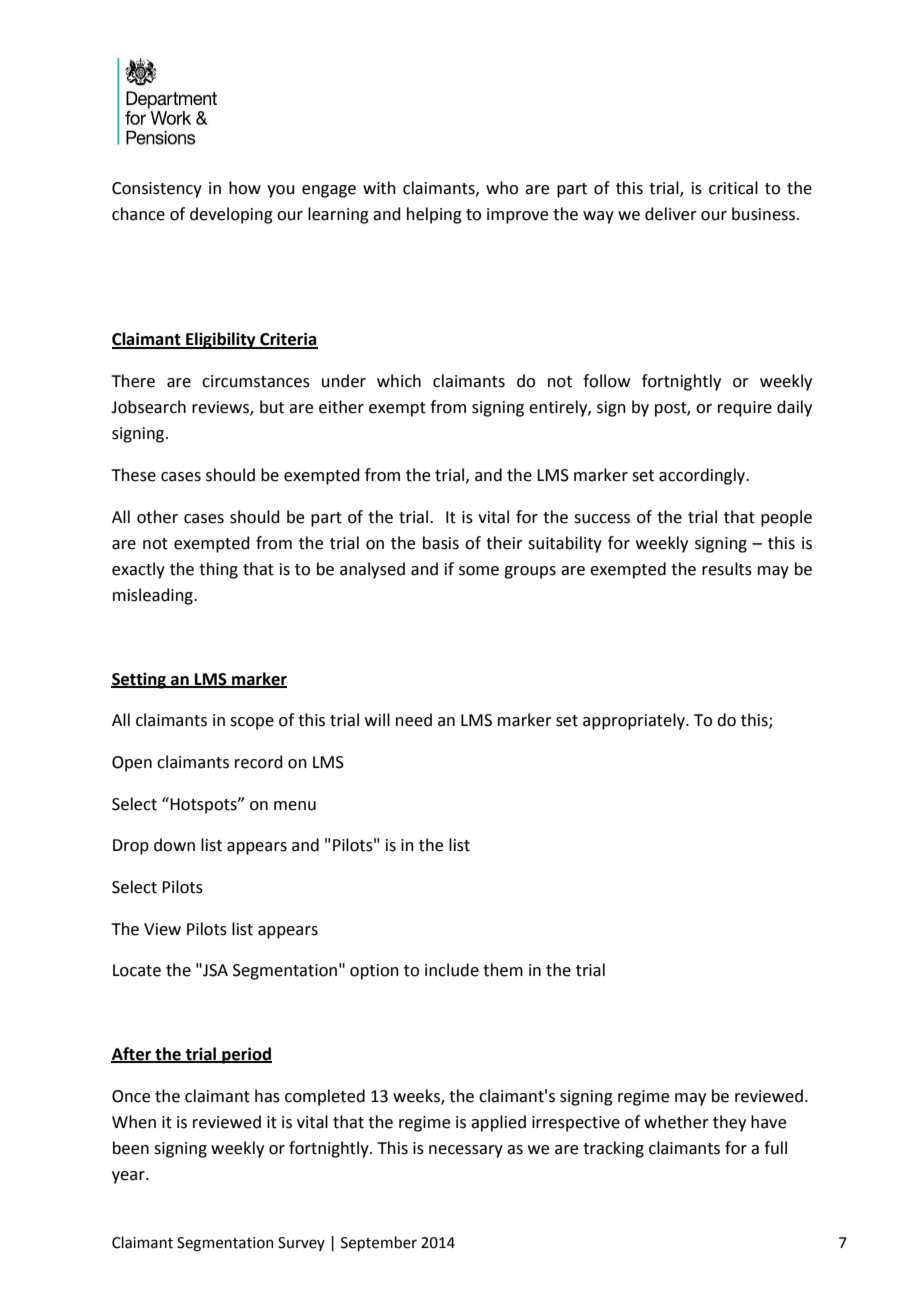 This screenshot has height=1308, width=924. Describe the element at coordinates (434, 215) in the screenshot. I see `helping` at that location.
